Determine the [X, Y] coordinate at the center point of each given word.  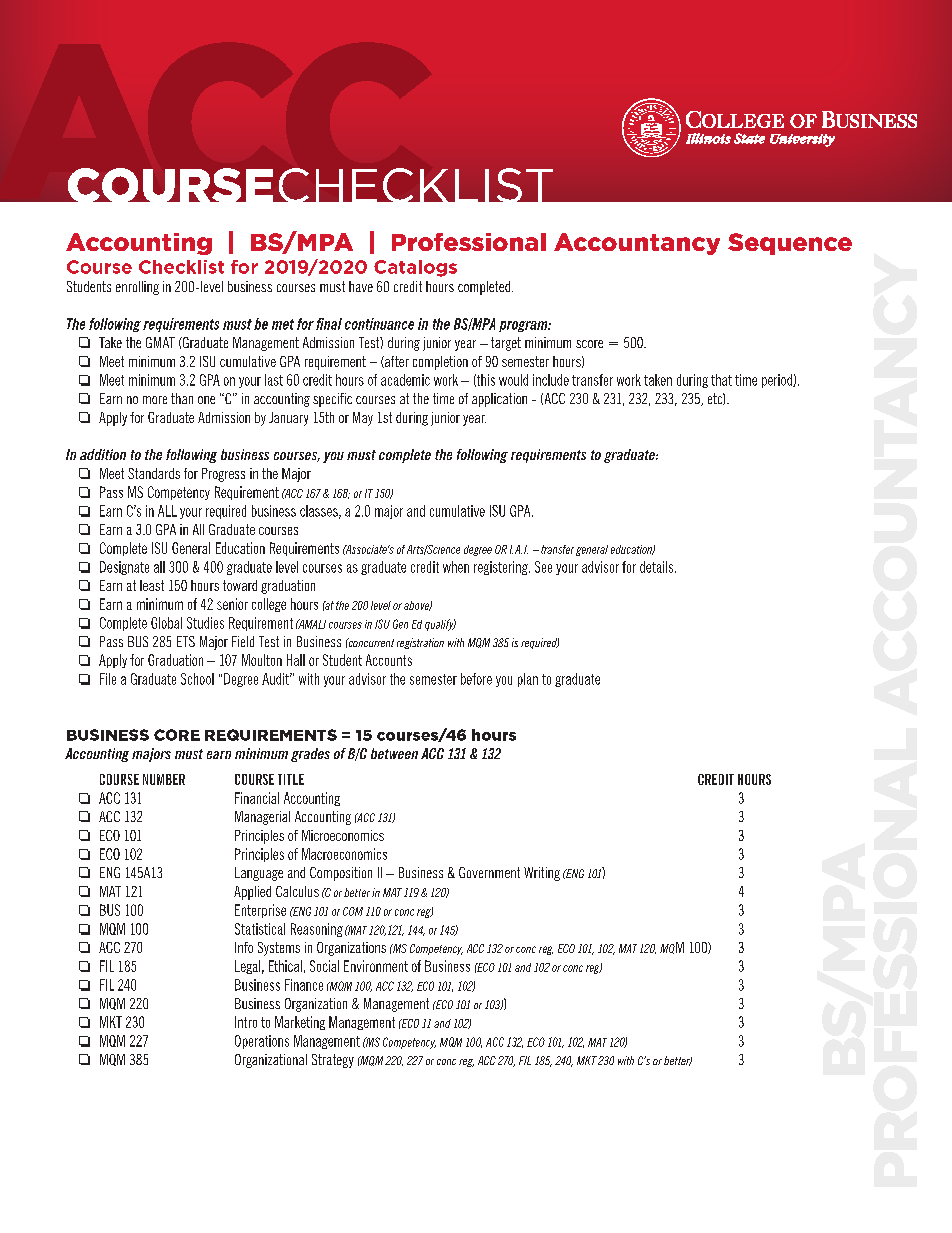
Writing [542, 874]
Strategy [333, 1061]
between [394, 753]
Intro [246, 1022]
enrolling [137, 288]
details [658, 567]
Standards [154, 473]
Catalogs [415, 268]
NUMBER [164, 779]
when [456, 567]
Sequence [790, 244]
